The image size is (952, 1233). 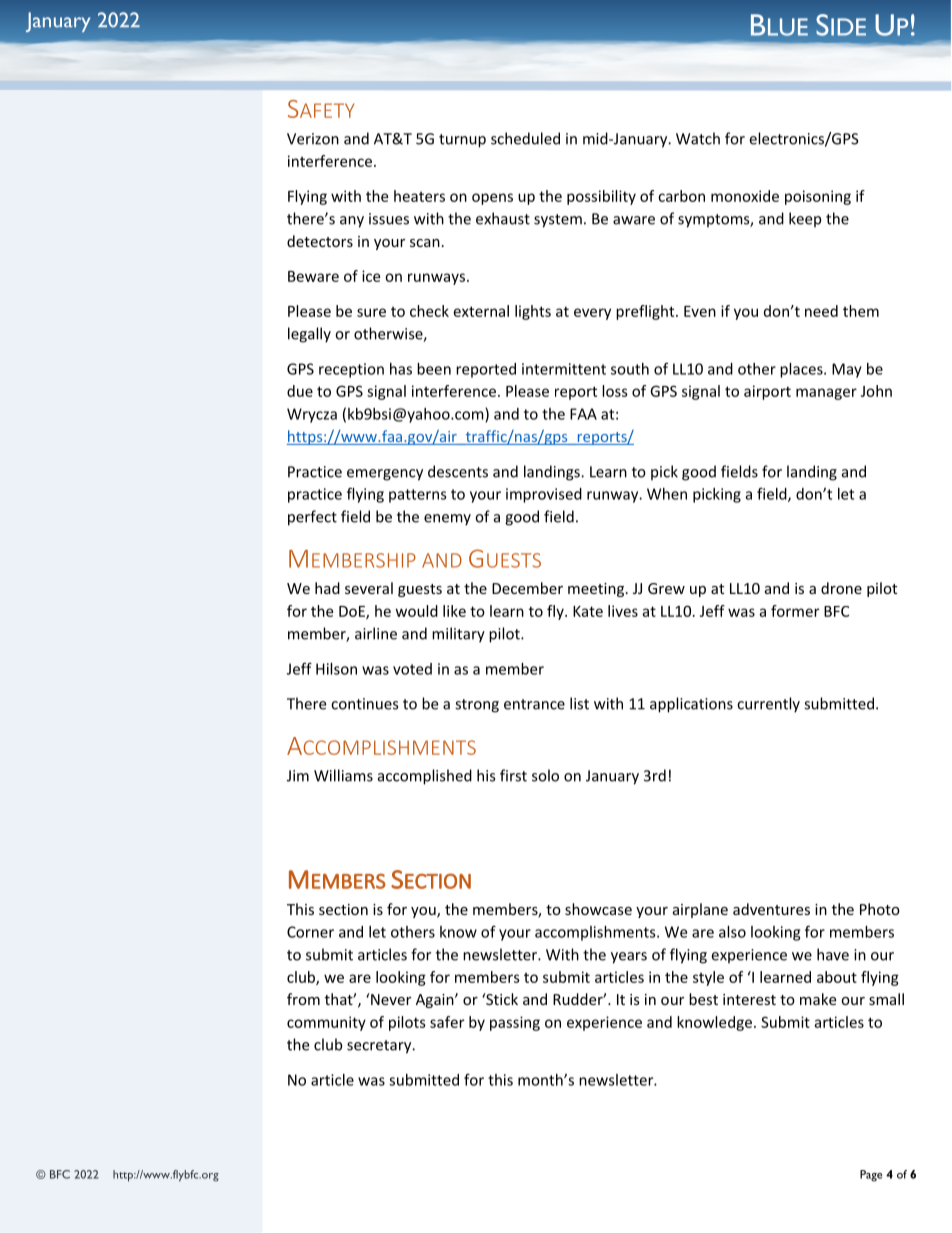 I want to click on adventures, so click(x=771, y=909).
